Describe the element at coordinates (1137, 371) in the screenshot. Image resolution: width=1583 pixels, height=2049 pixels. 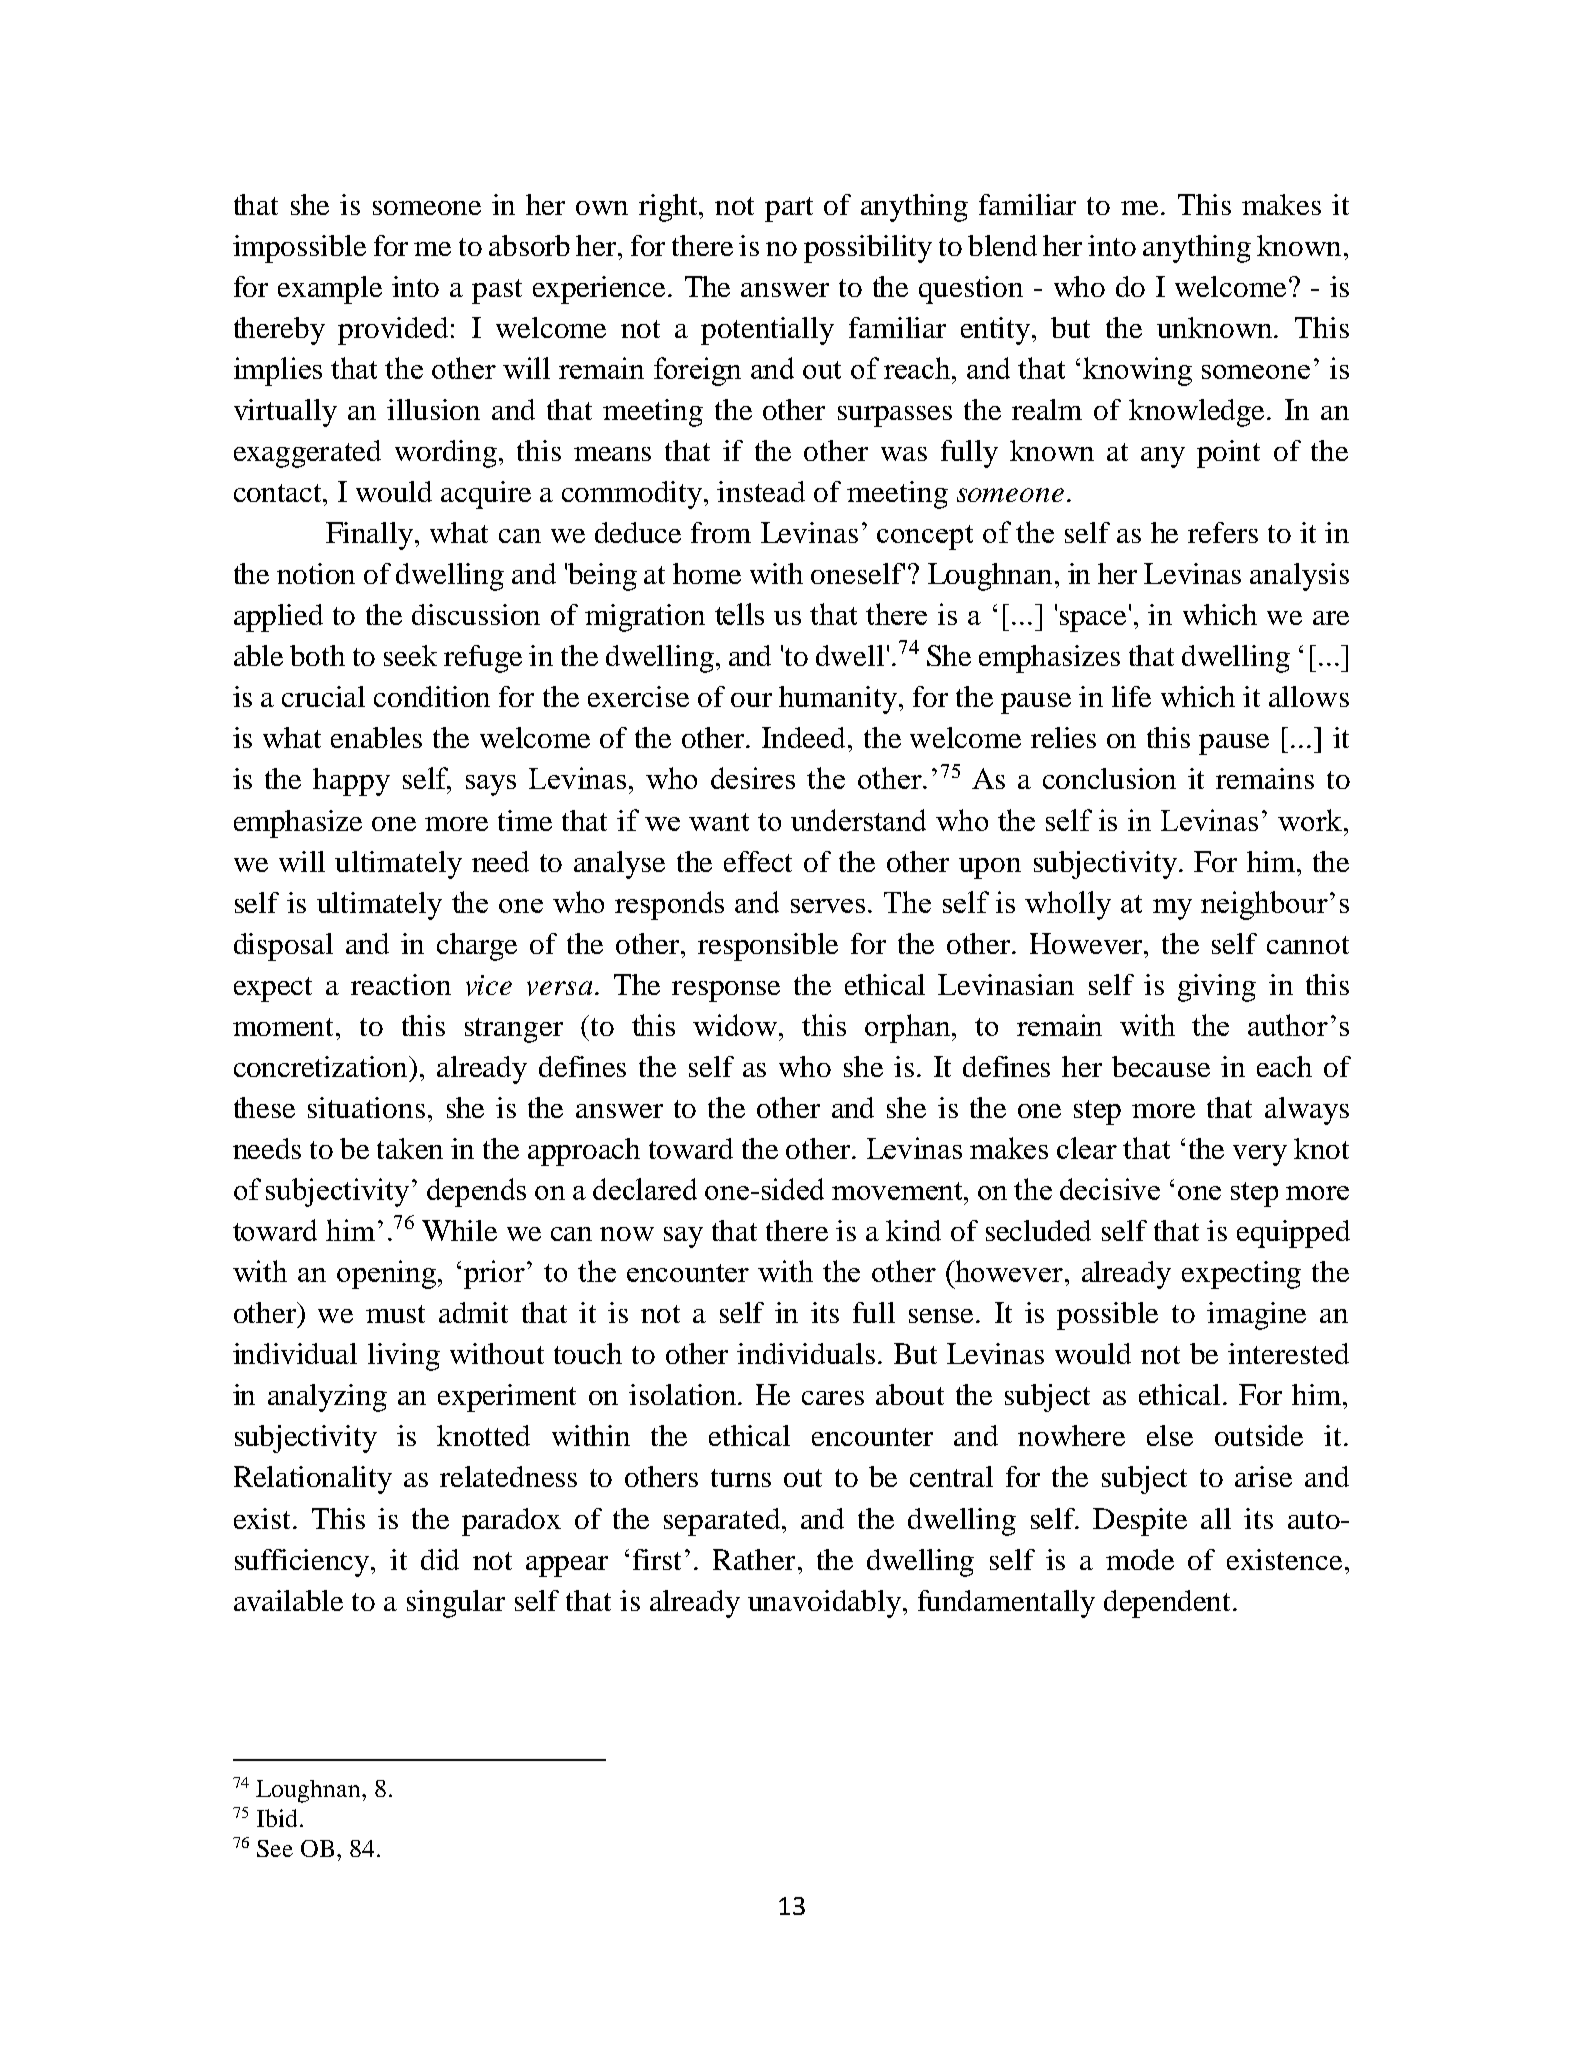
I see `knowing` at that location.
